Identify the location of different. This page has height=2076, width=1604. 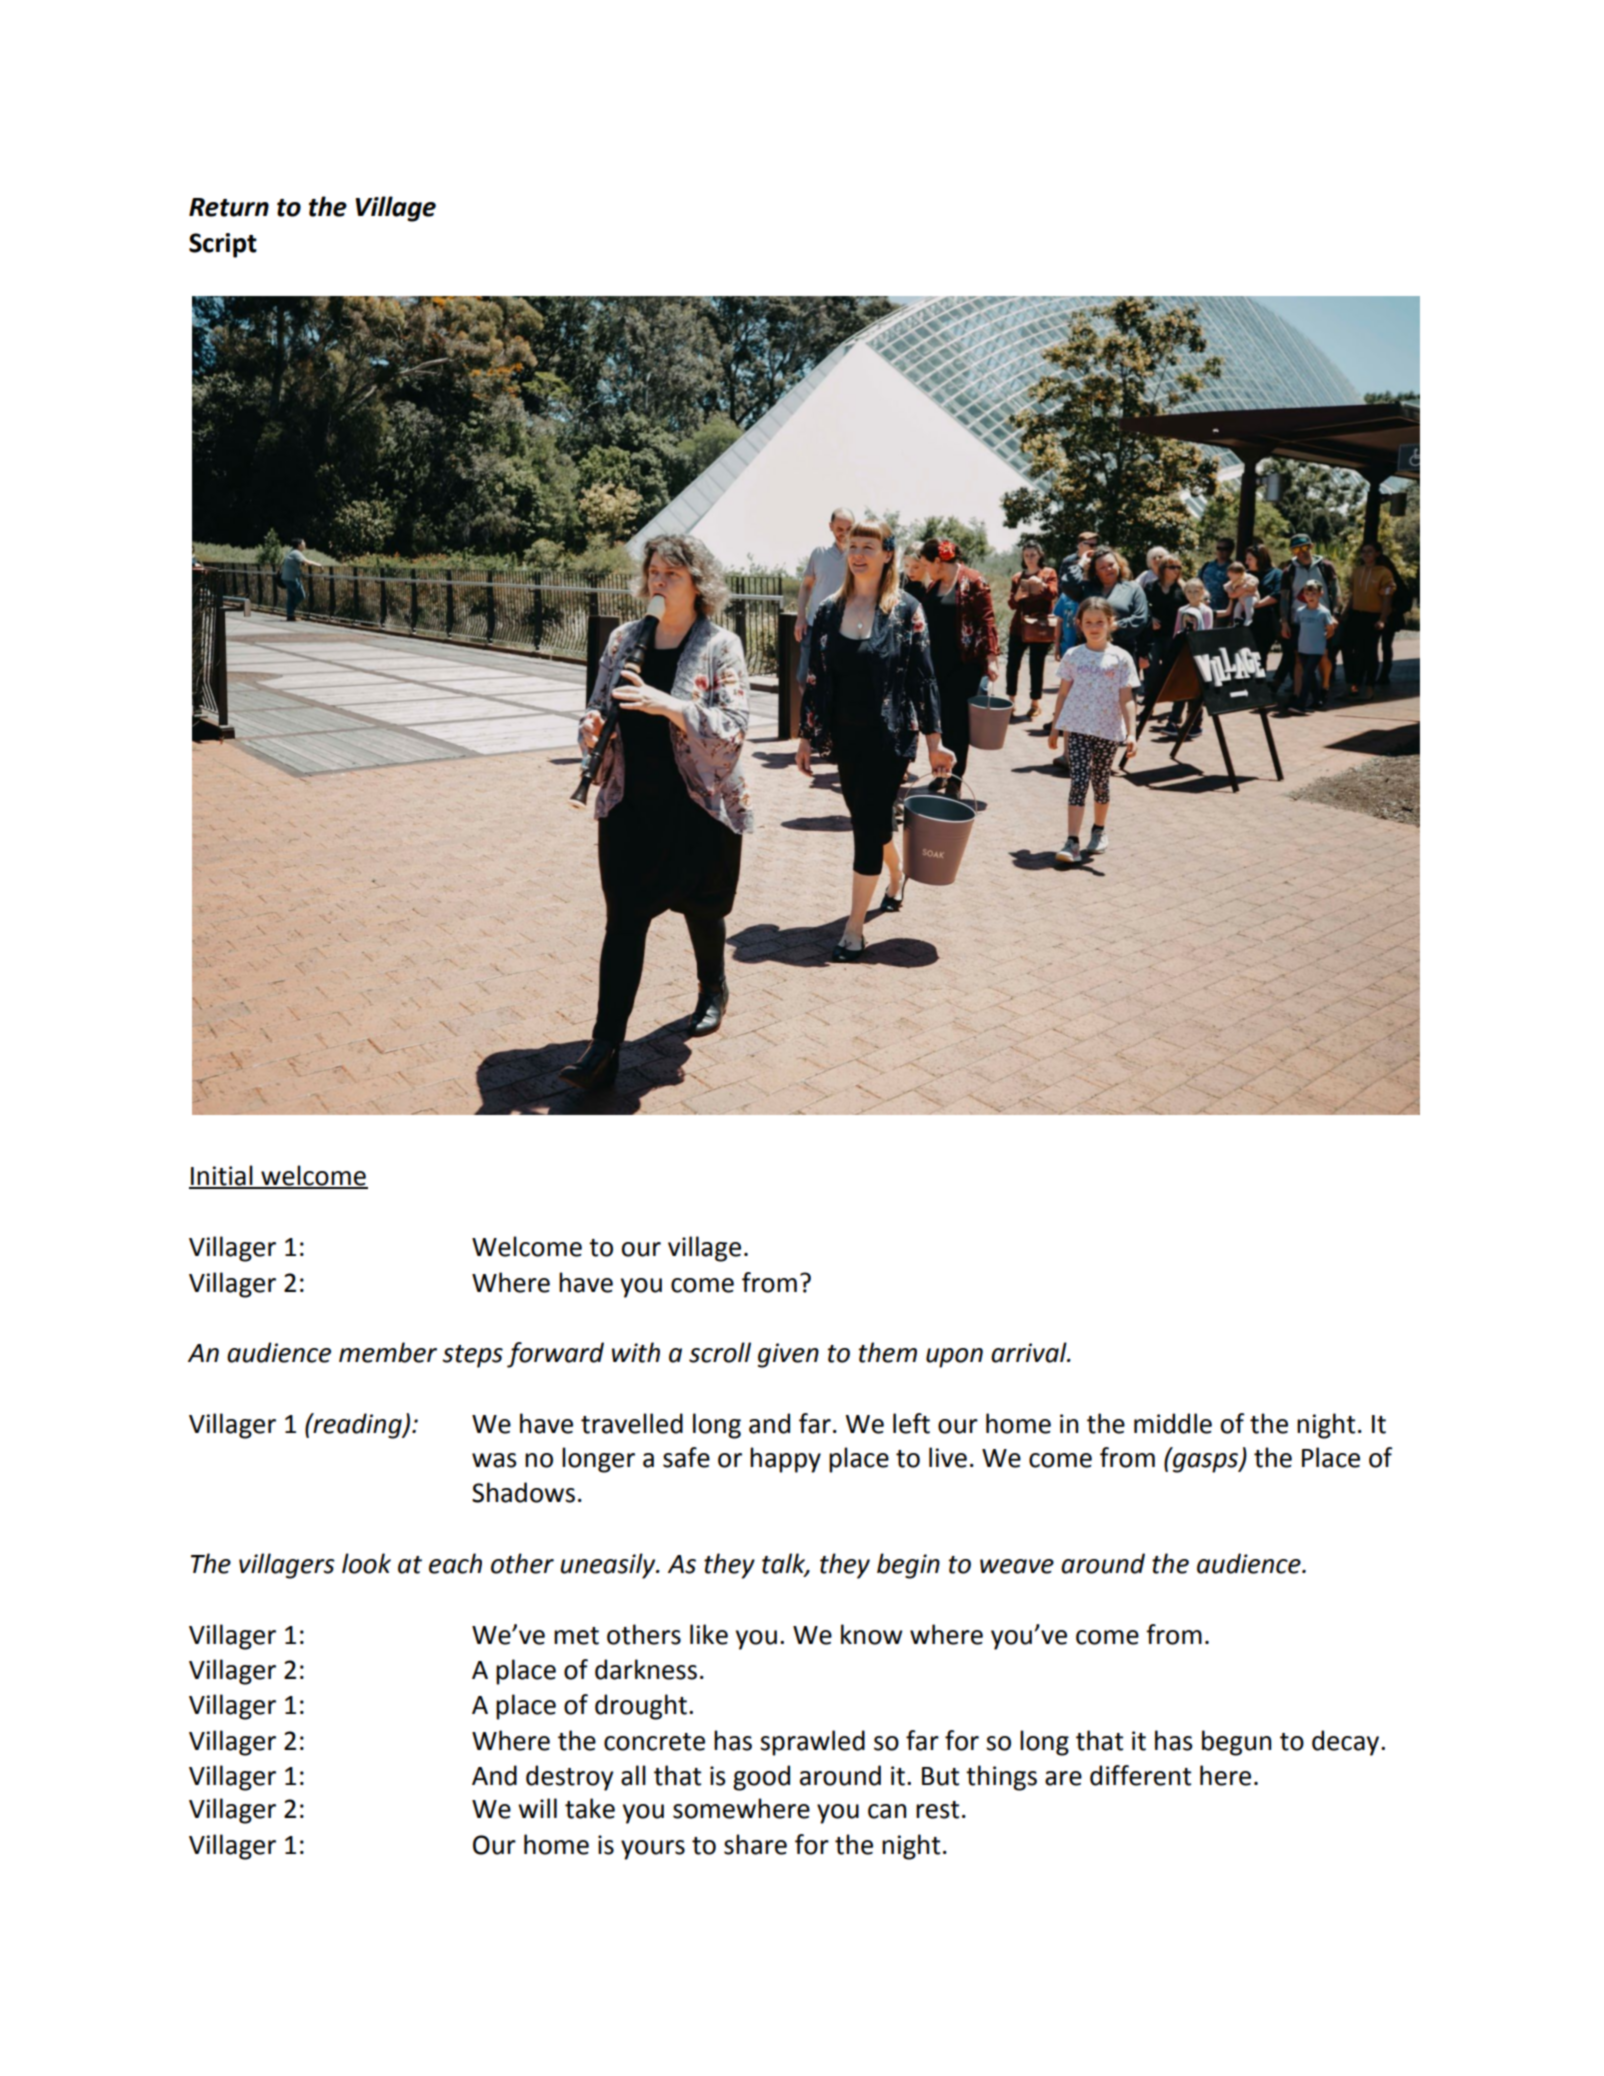
(1140, 1775).
